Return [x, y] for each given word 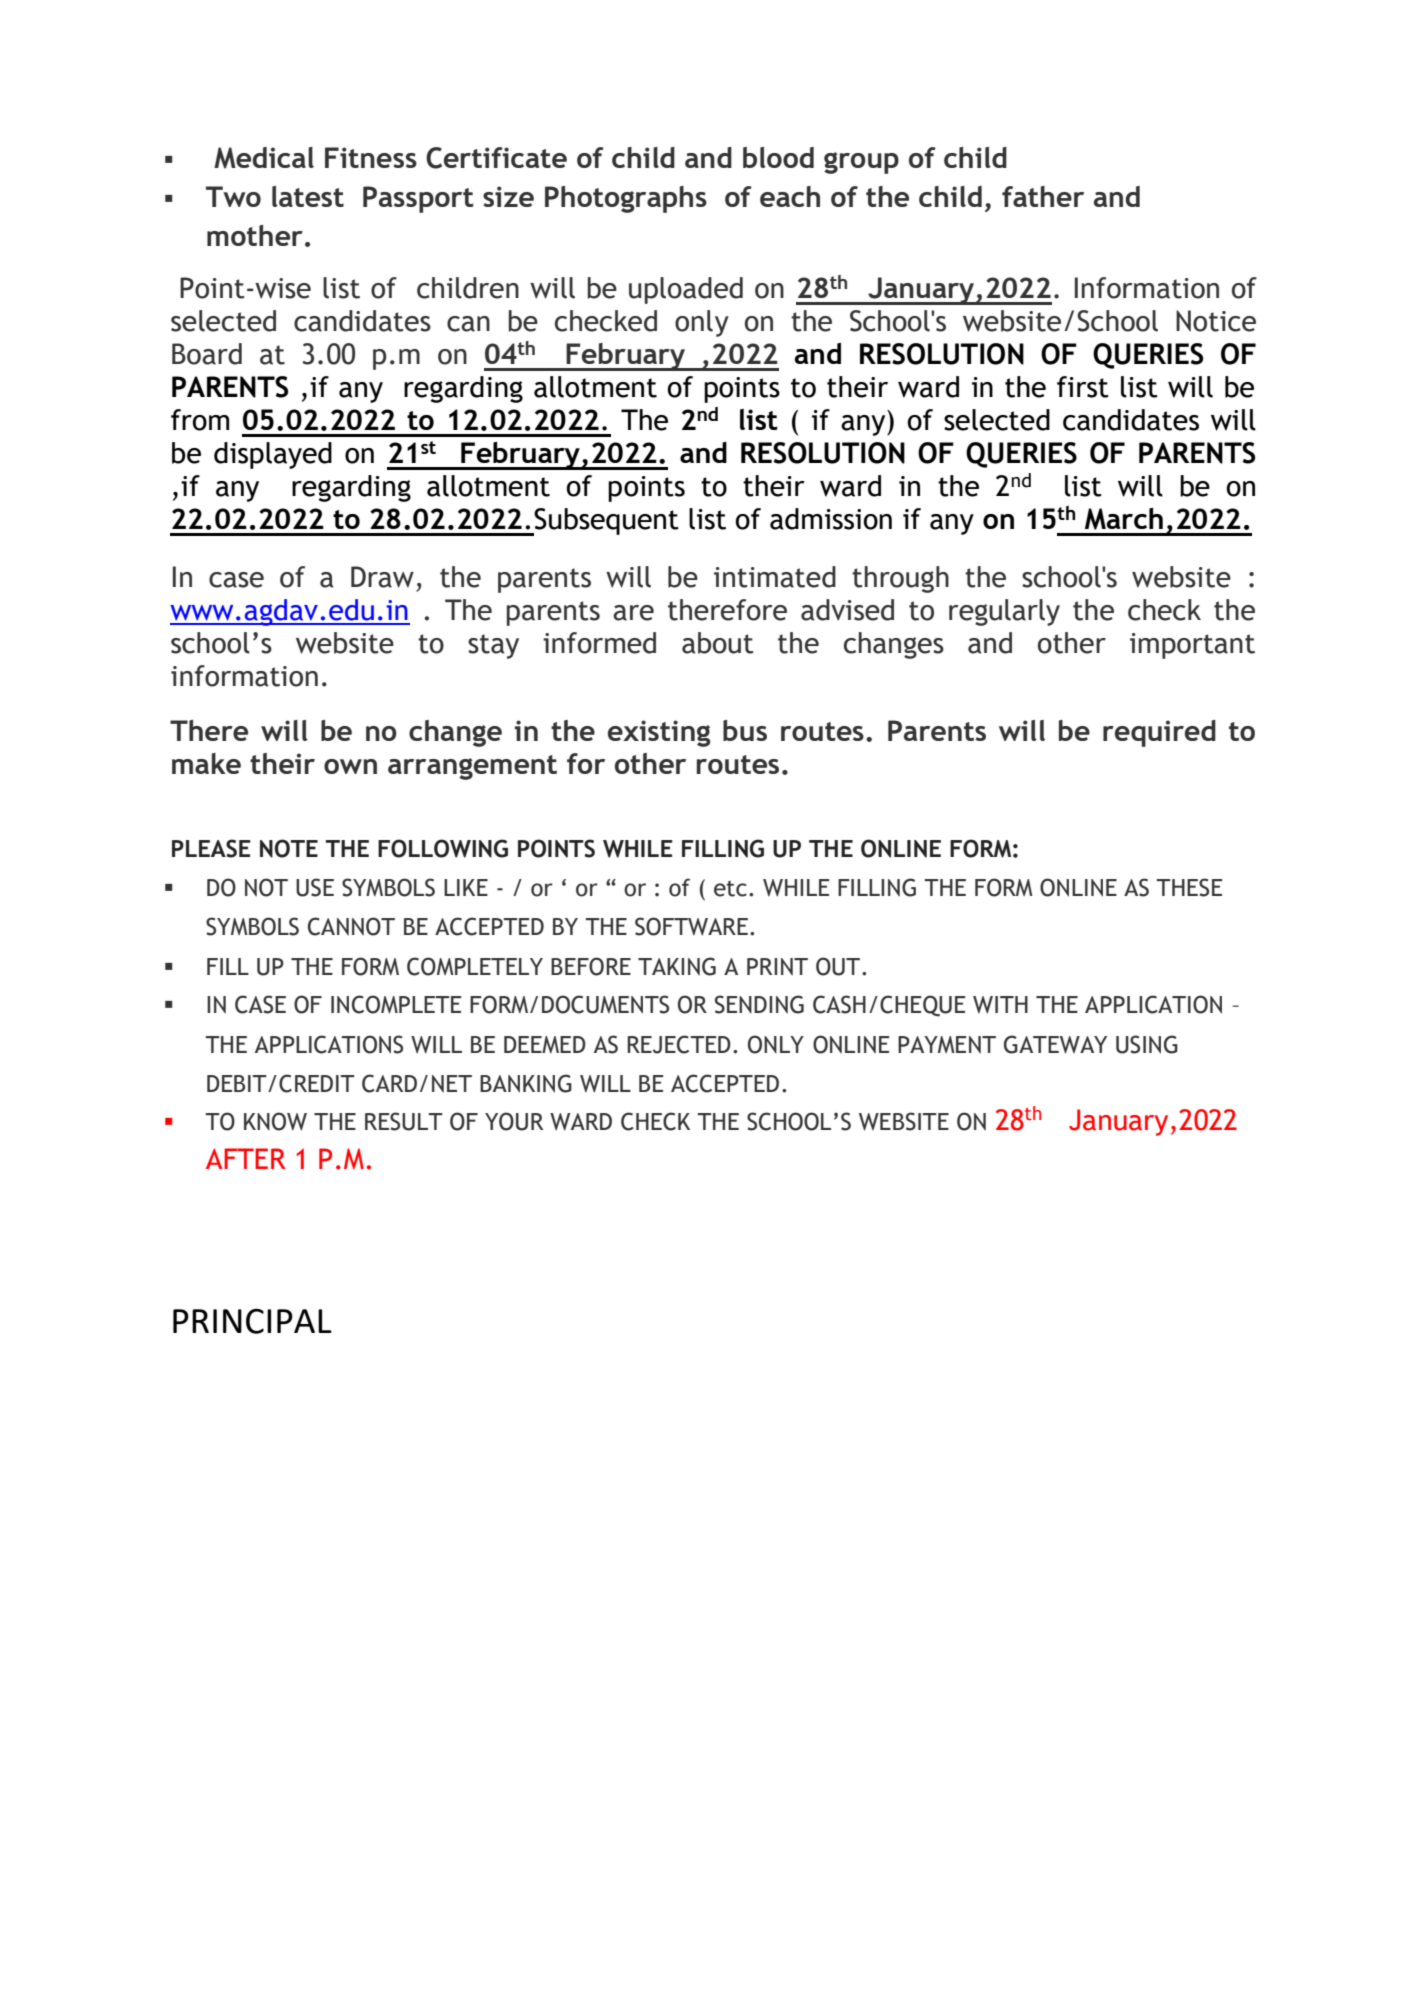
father [1043, 196]
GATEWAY [1055, 1044]
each [790, 196]
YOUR [514, 1121]
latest [308, 196]
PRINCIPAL [252, 1321]
